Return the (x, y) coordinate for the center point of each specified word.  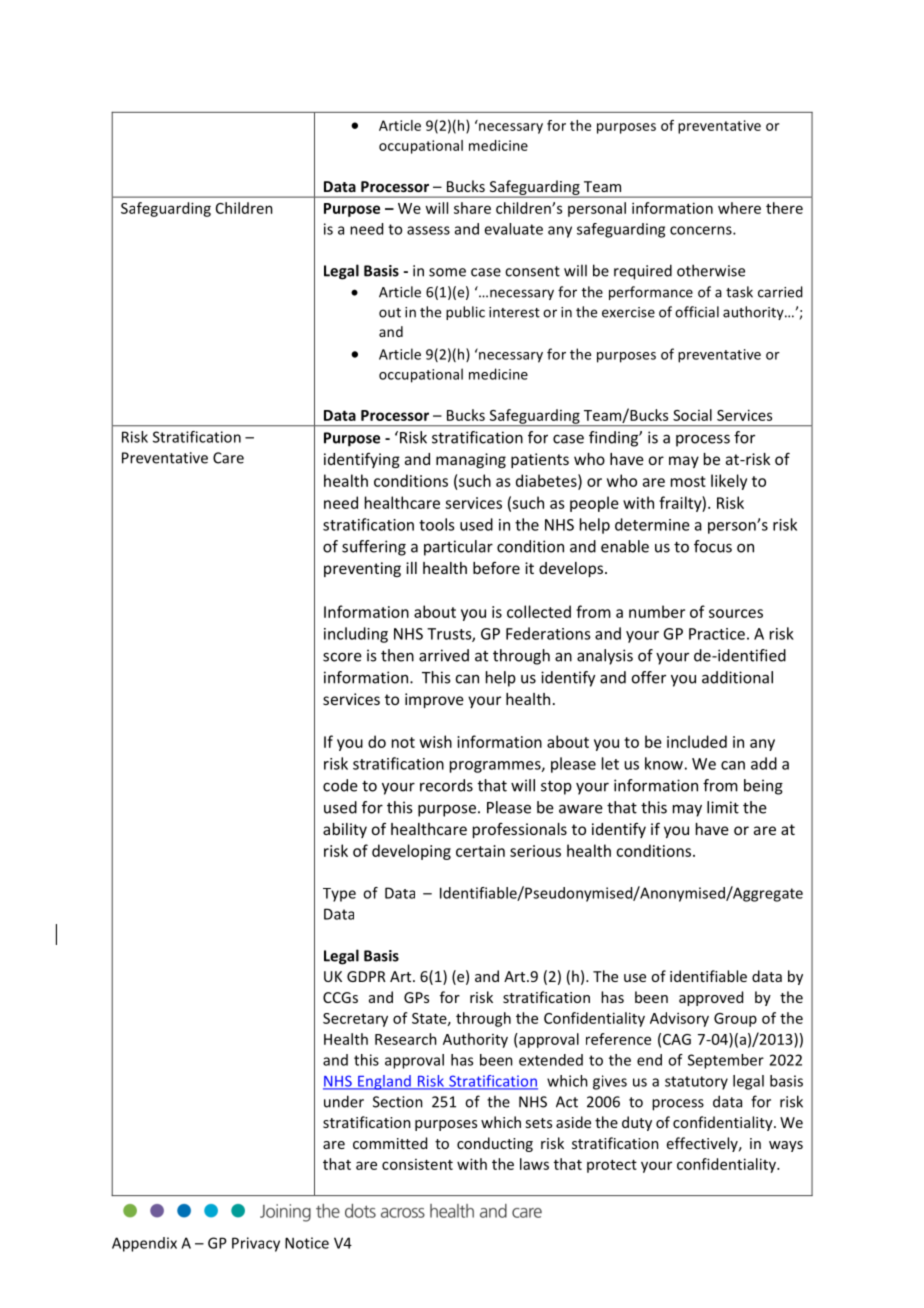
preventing (362, 569)
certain (480, 851)
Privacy (256, 1244)
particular (458, 548)
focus (713, 546)
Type (339, 895)
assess (428, 230)
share (472, 208)
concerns (702, 230)
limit (723, 807)
